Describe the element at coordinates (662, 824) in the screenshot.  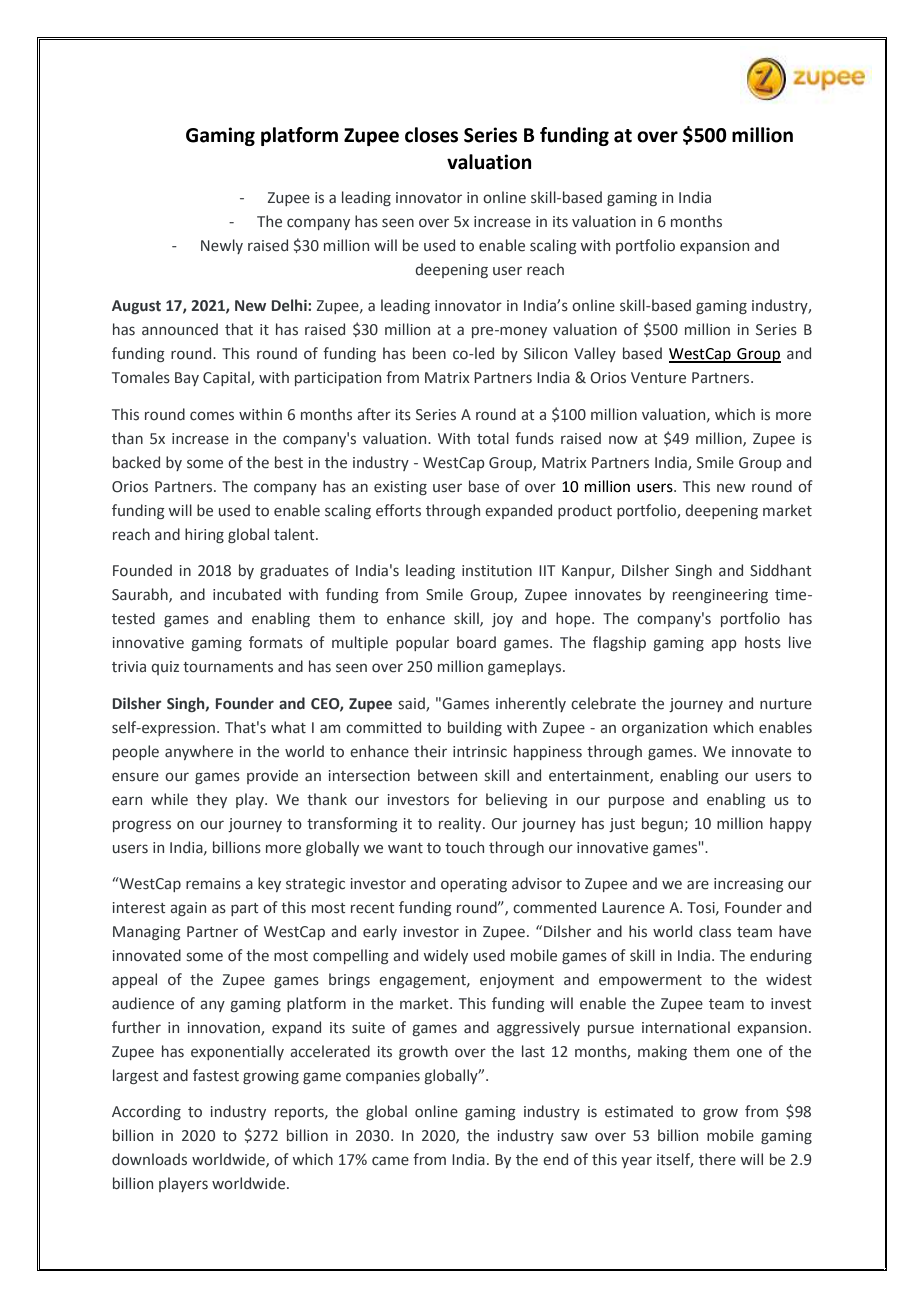
I see `begun` at that location.
